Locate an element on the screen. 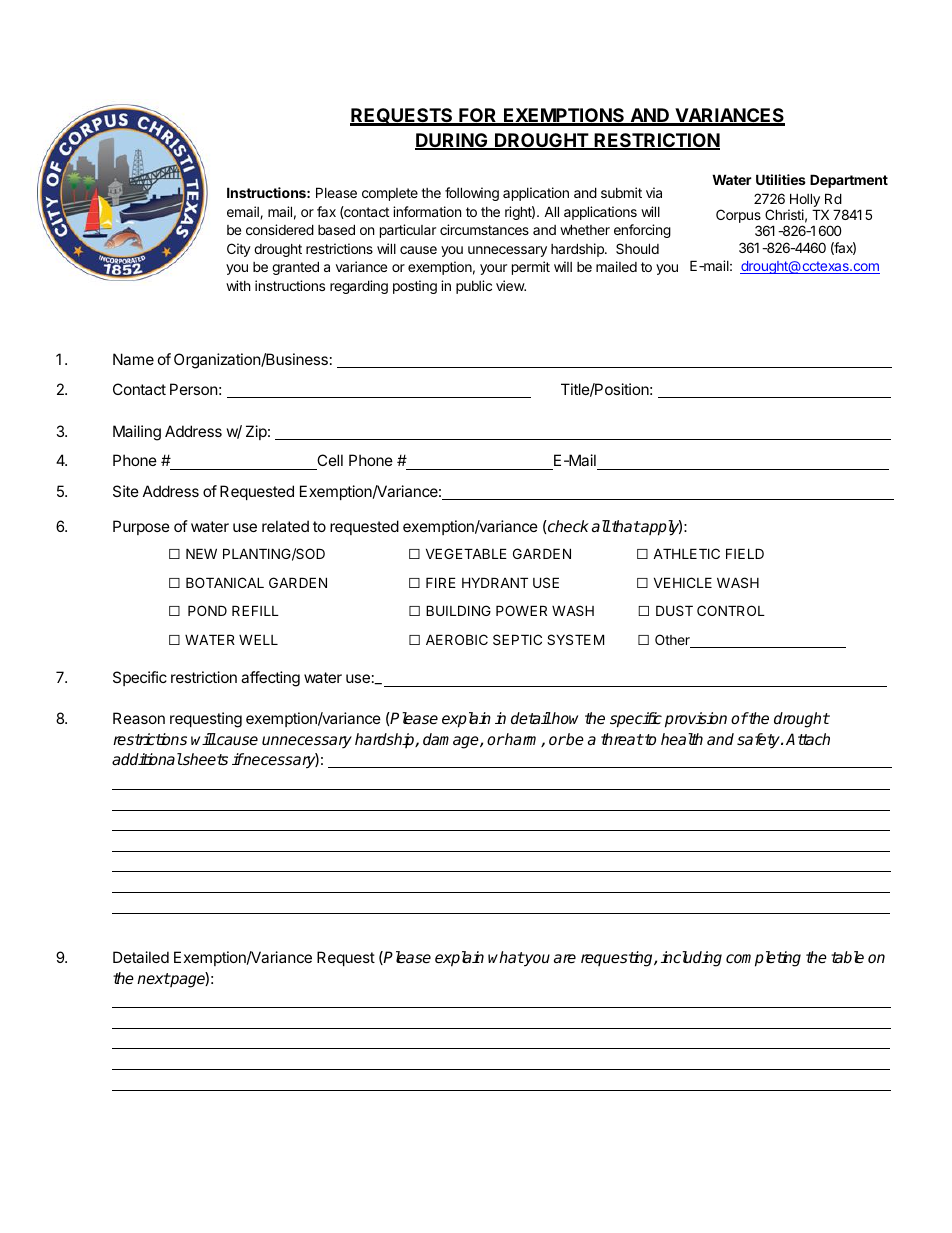 The image size is (952, 1233). NEW is located at coordinates (201, 553).
